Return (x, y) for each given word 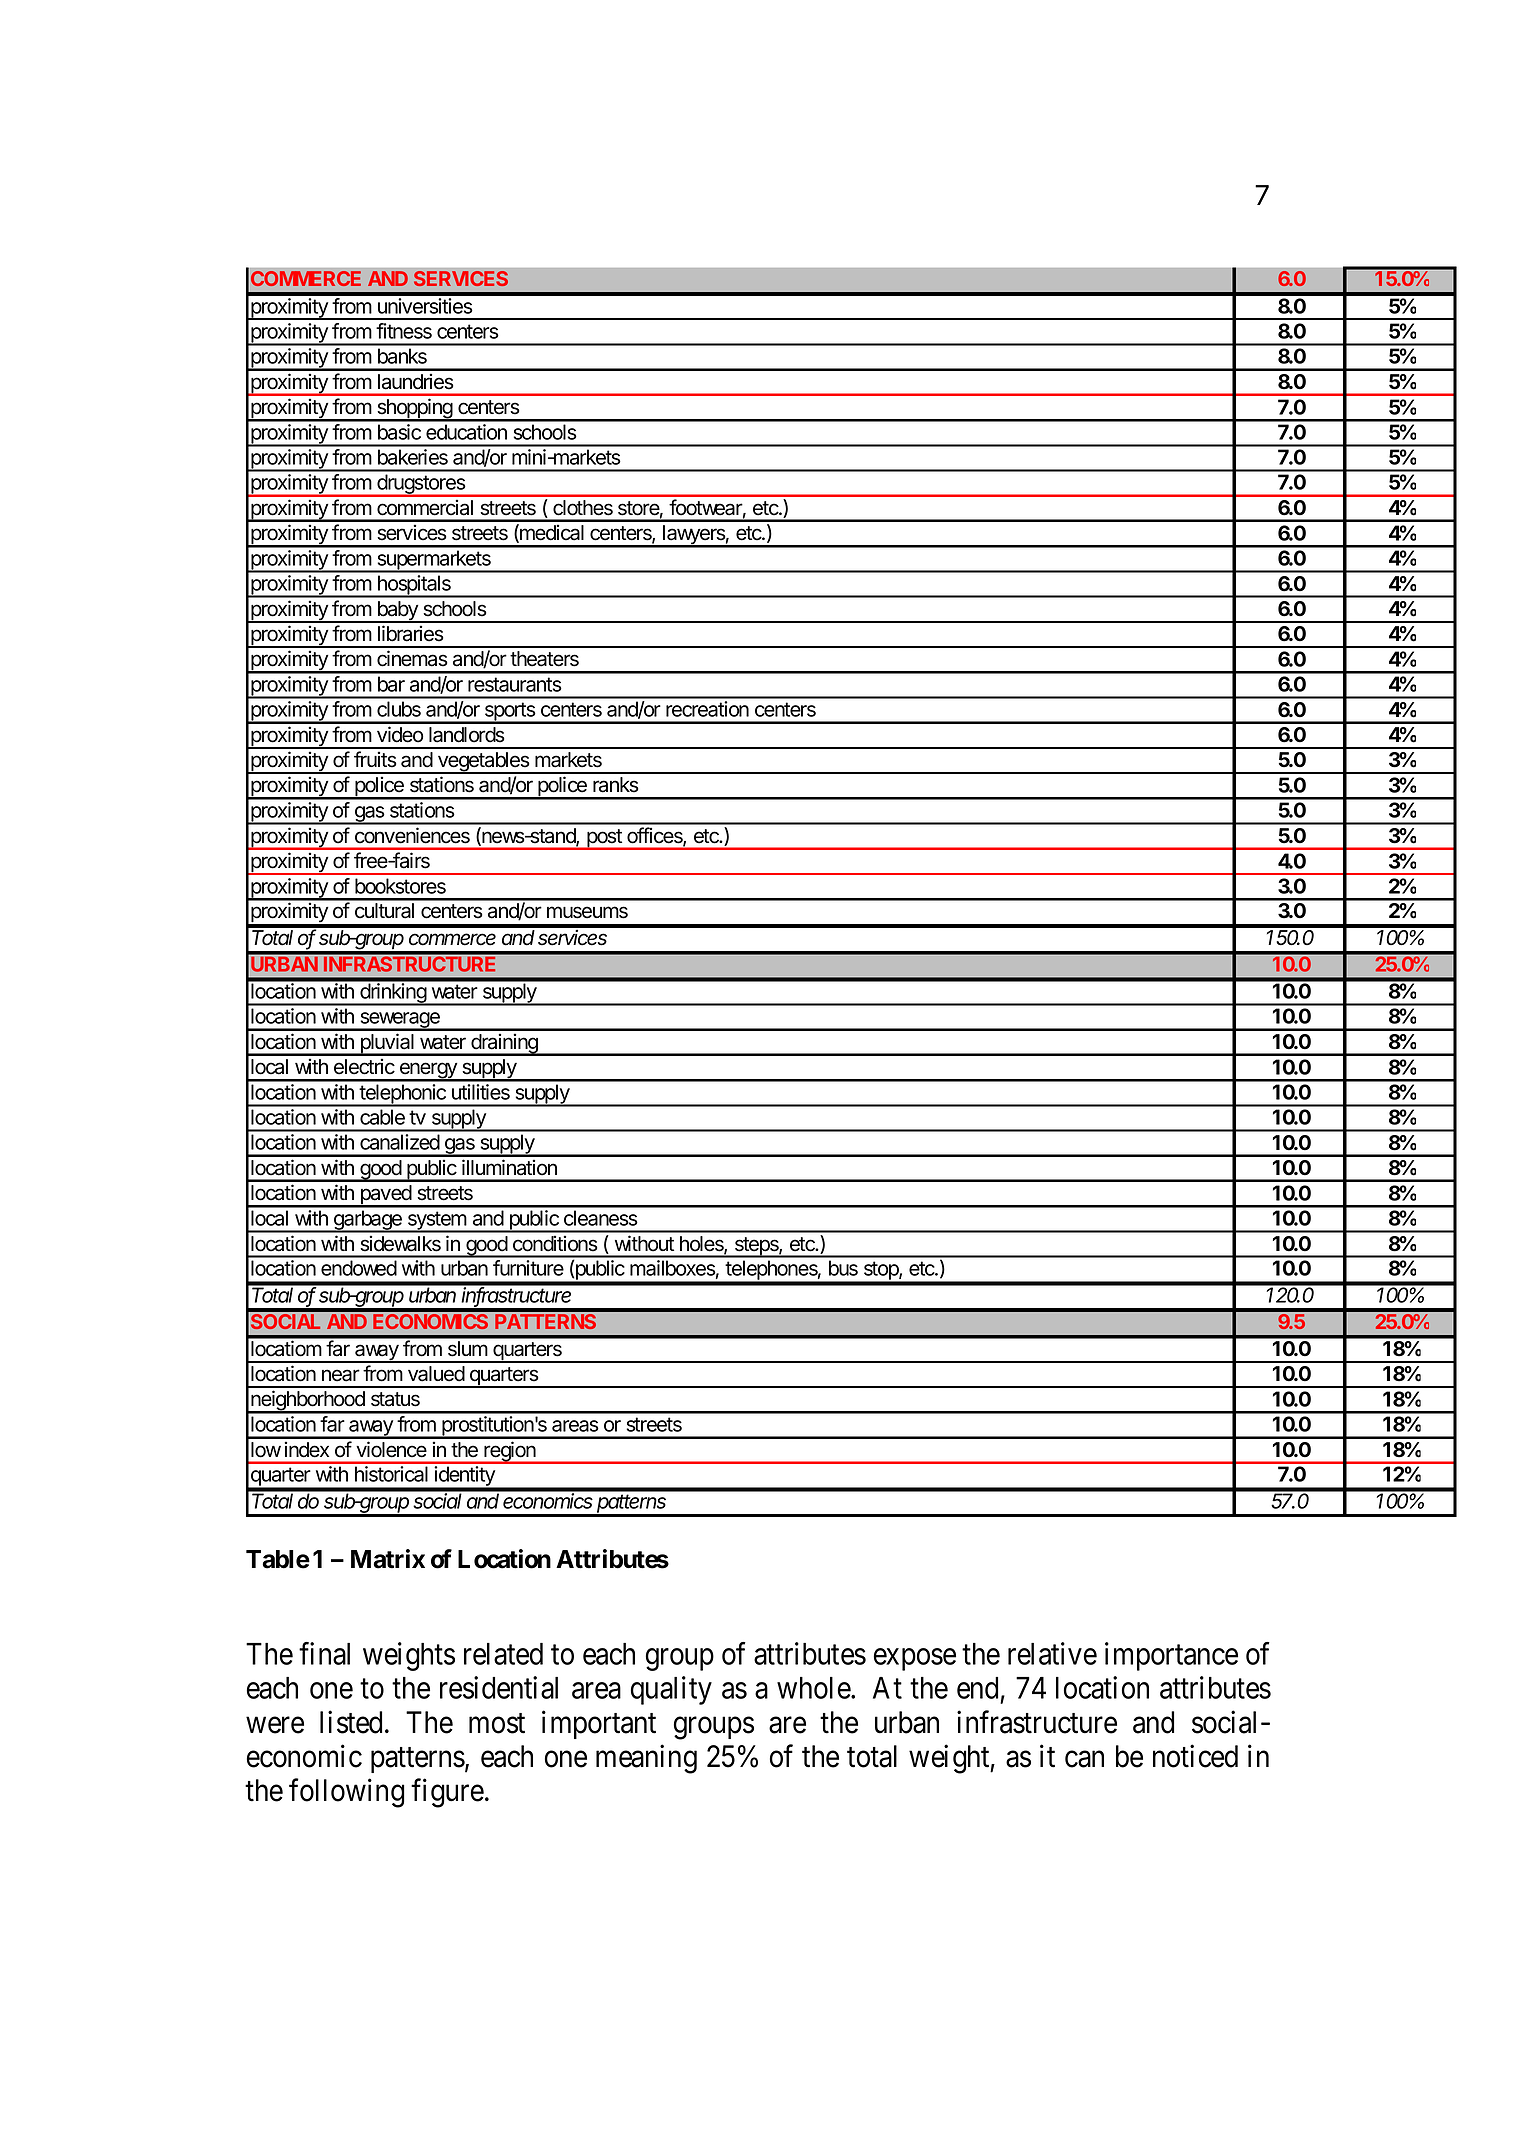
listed (351, 1722)
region (510, 1452)
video (400, 734)
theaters (544, 659)
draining (504, 1045)
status (395, 1399)
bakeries (413, 457)
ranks (615, 784)
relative (1052, 1653)
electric (364, 1066)
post (604, 839)
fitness (404, 331)
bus (843, 1268)
